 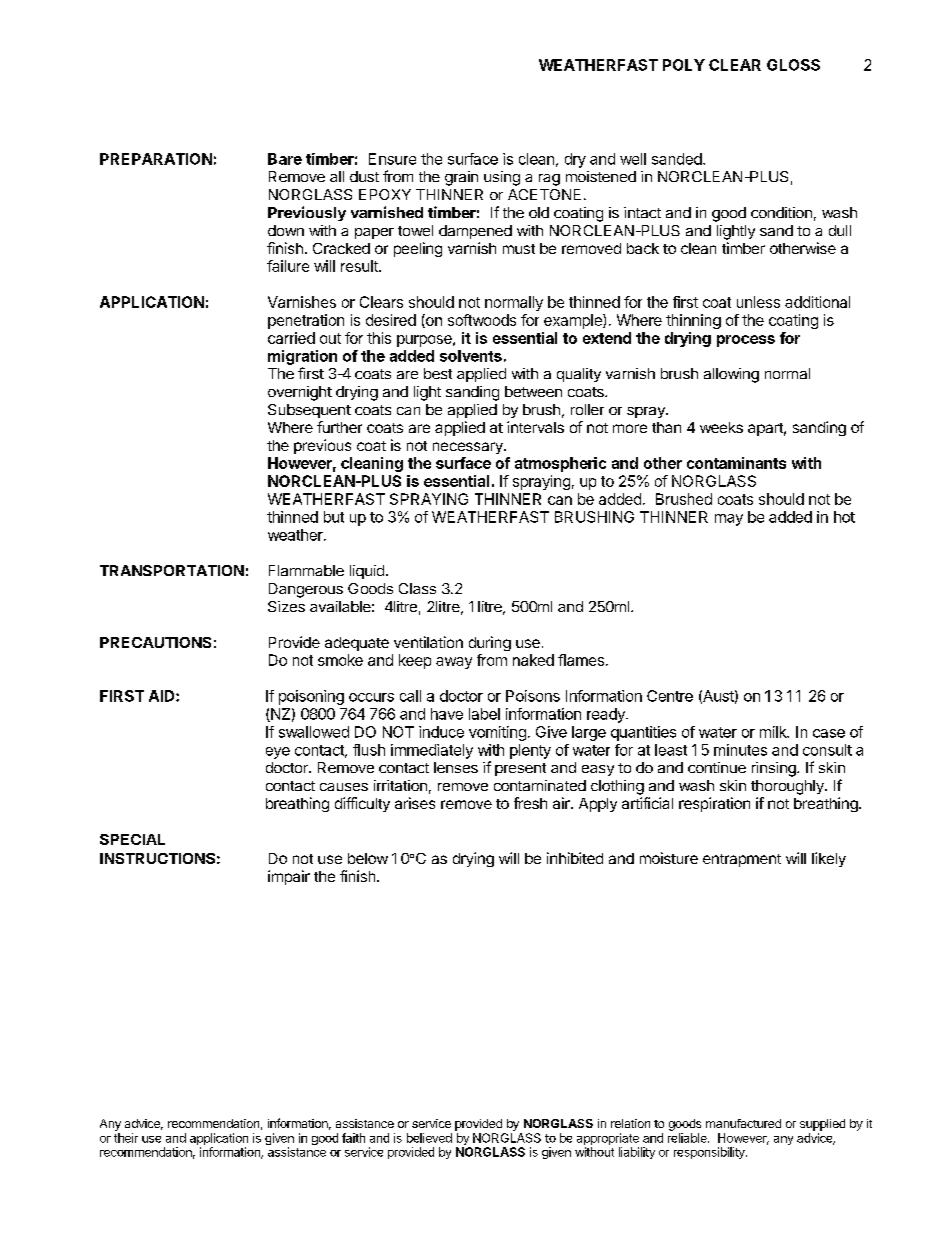 I want to click on using, so click(x=502, y=178).
